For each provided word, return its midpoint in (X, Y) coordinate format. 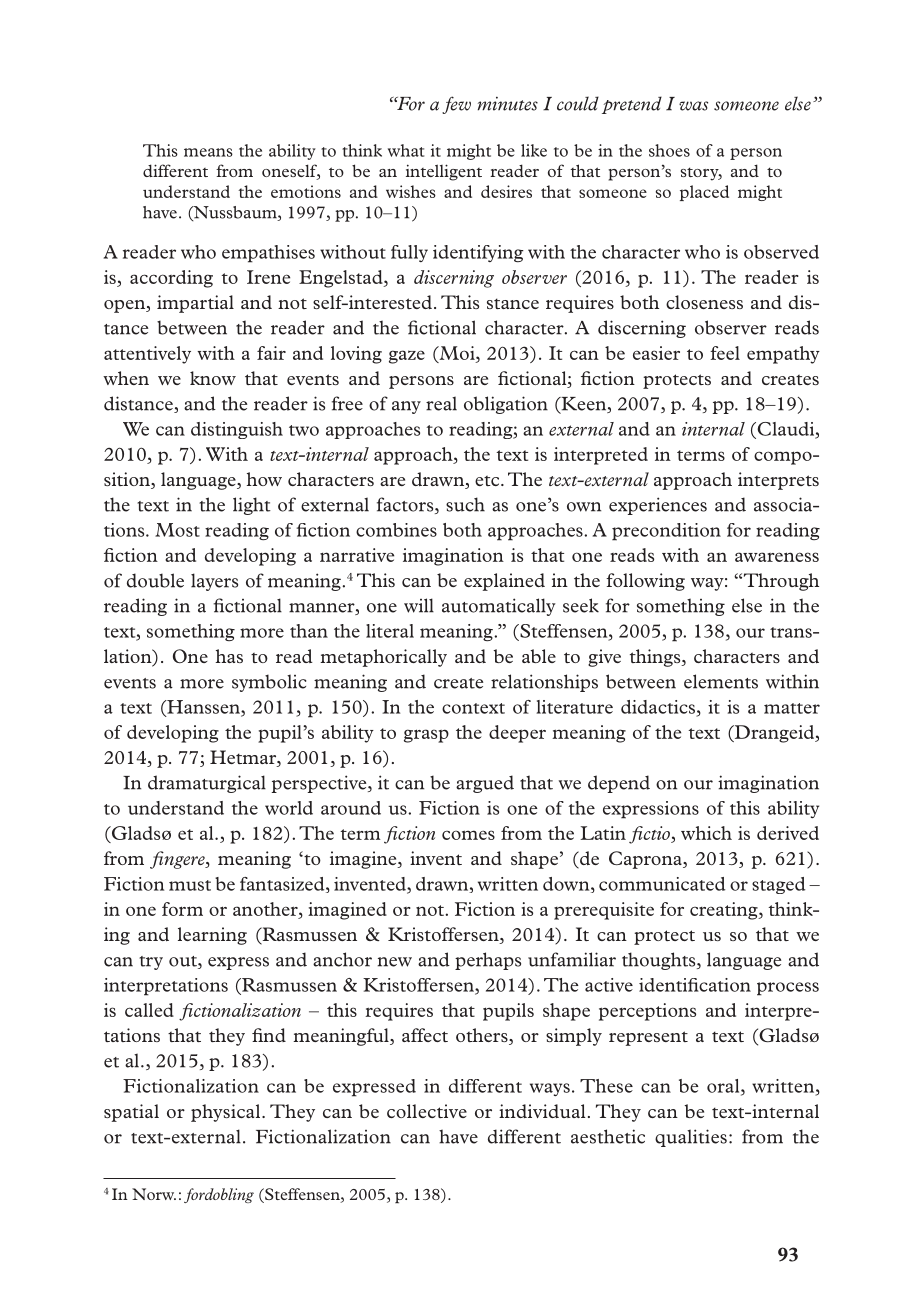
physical (225, 1113)
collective (427, 1111)
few (456, 105)
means (208, 152)
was (693, 106)
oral (724, 1087)
